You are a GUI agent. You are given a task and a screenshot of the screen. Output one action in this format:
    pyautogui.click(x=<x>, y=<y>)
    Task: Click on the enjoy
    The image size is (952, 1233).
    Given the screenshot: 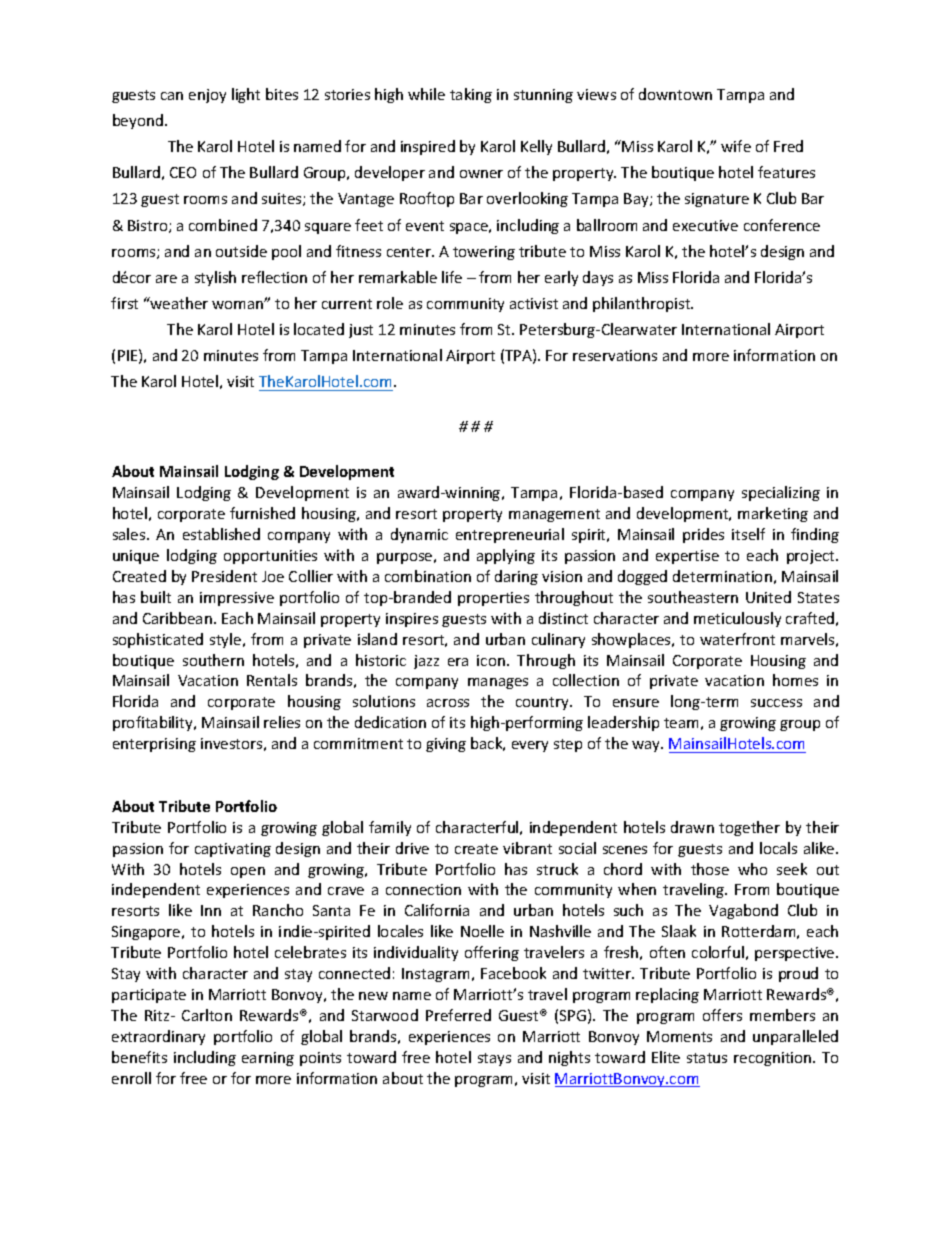 What is the action you would take?
    pyautogui.click(x=207, y=96)
